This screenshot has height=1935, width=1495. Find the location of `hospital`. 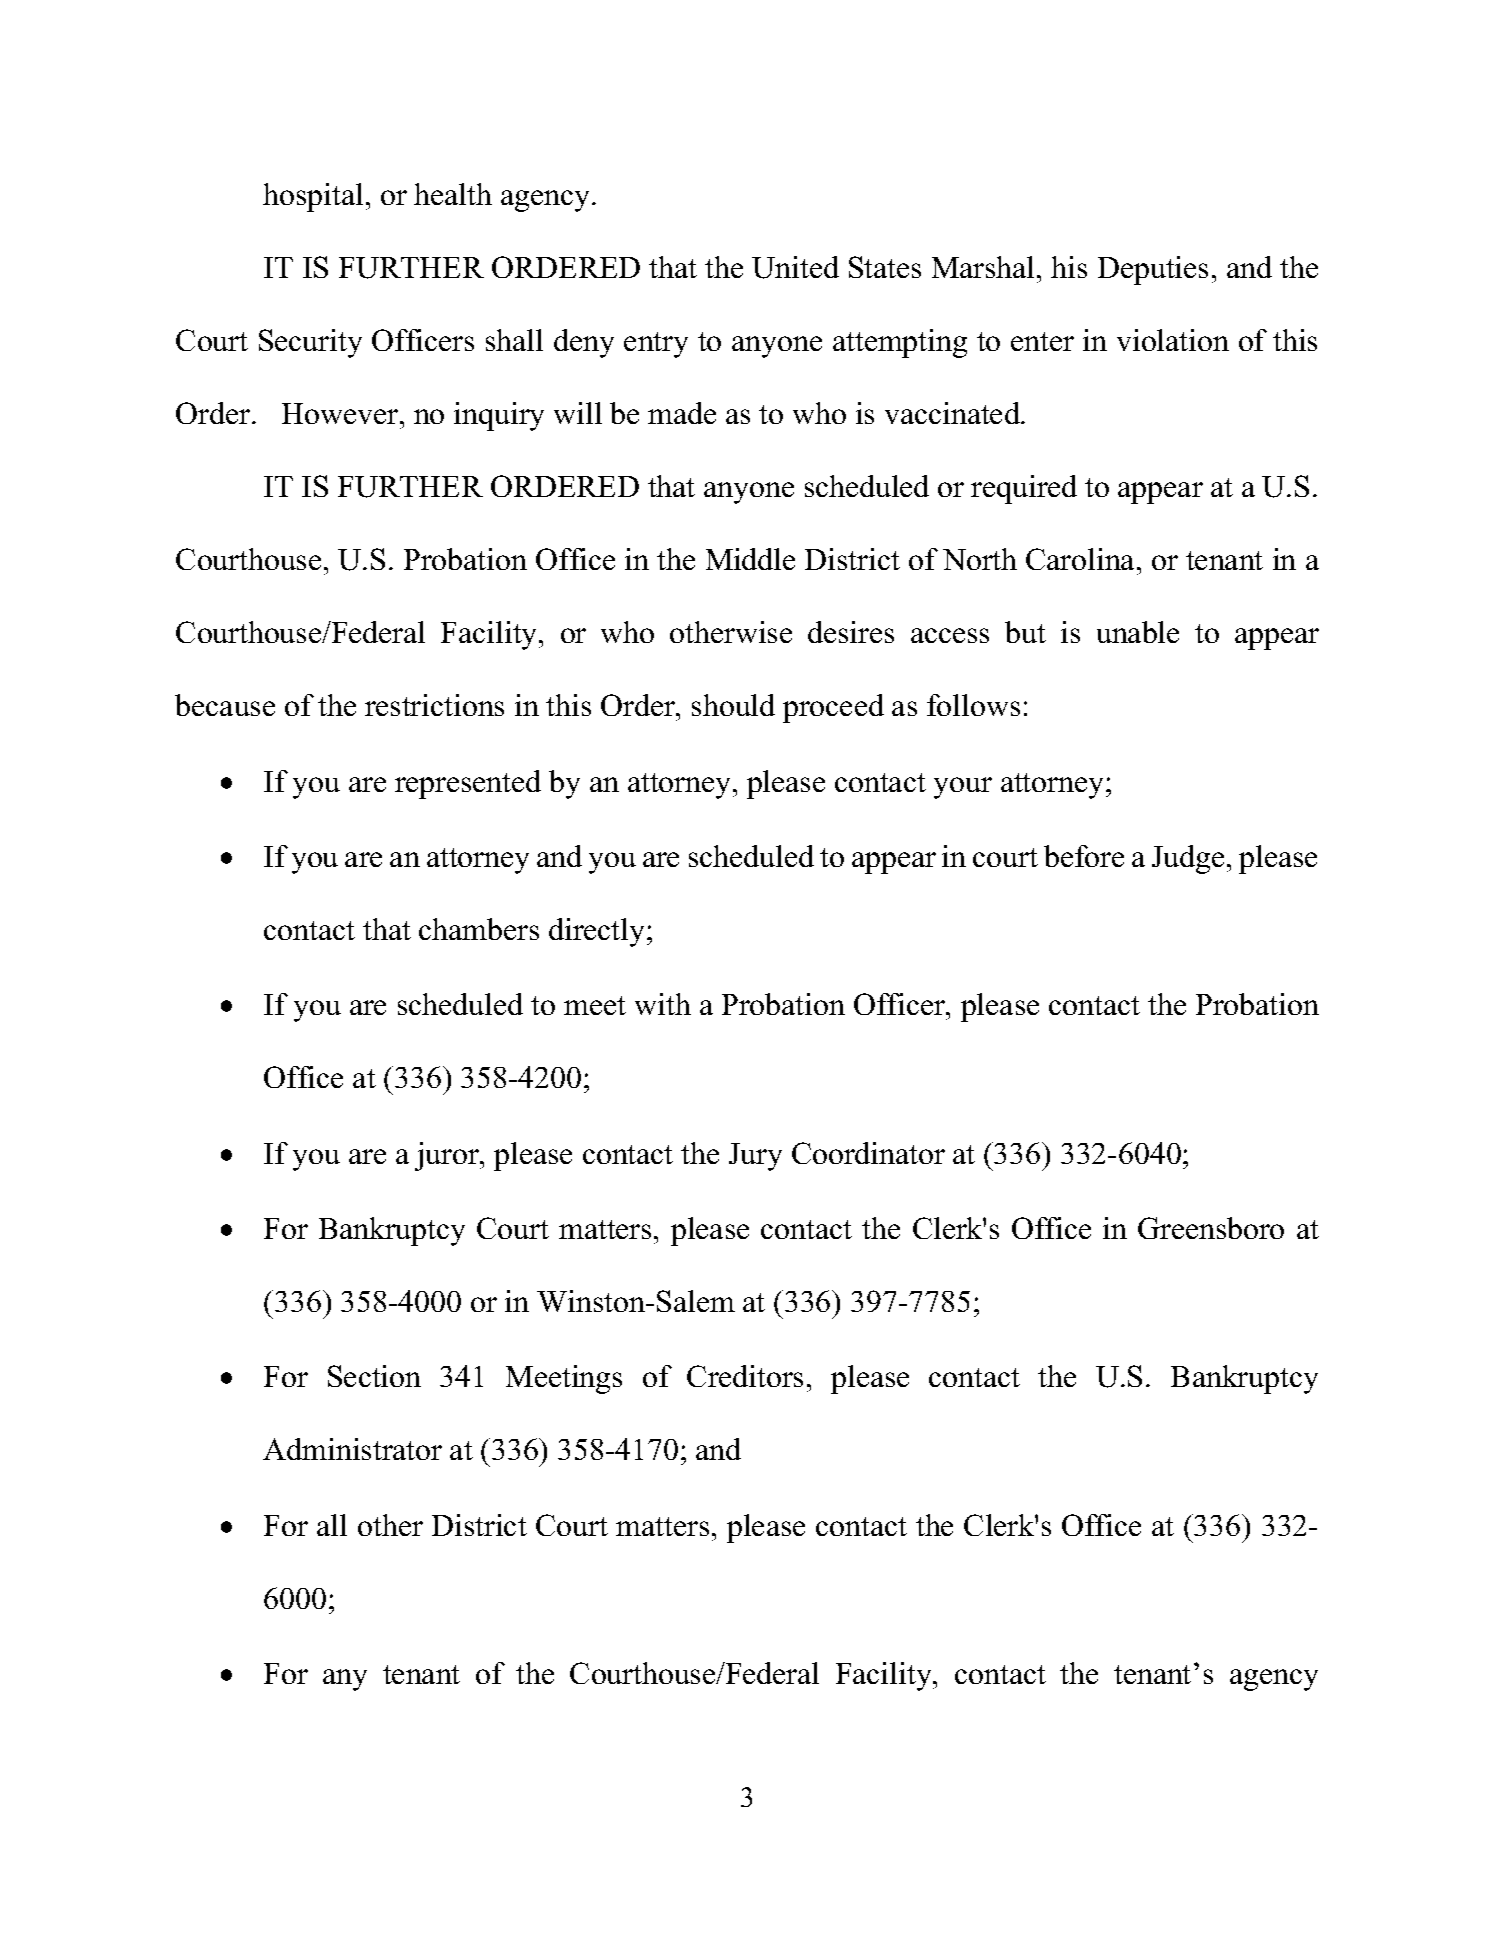

hospital is located at coordinates (313, 197).
